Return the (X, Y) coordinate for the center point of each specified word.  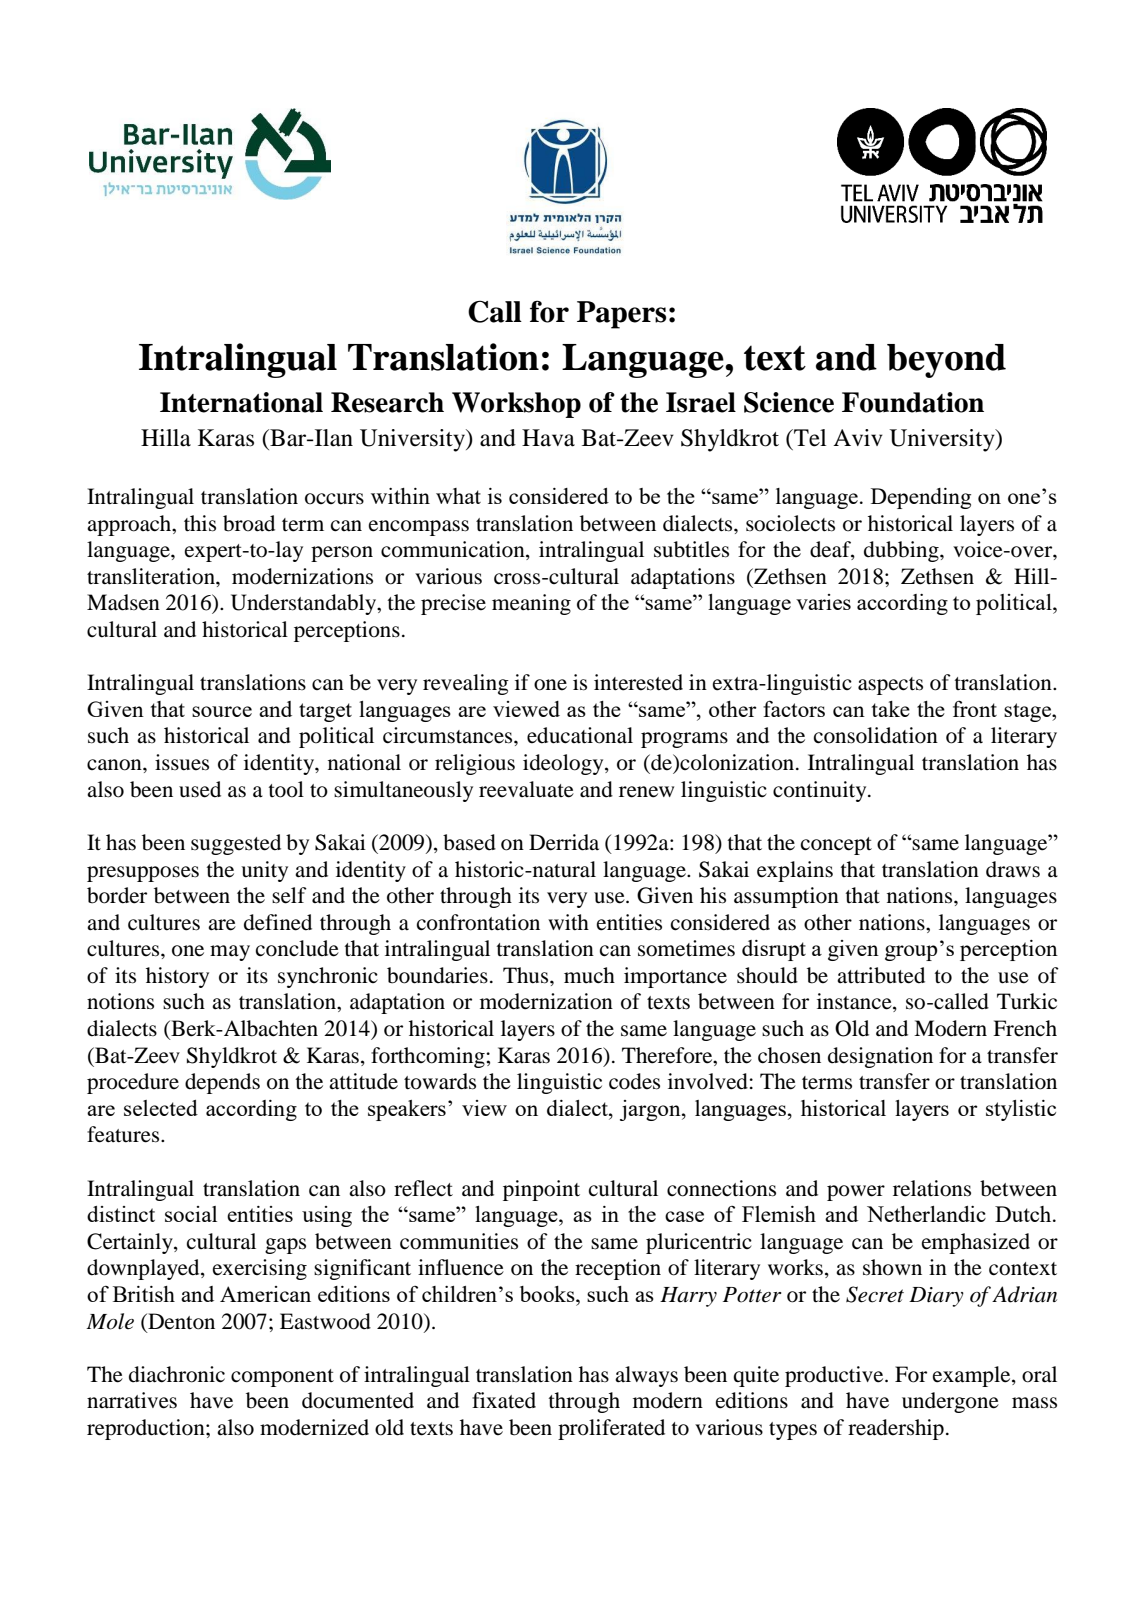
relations (932, 1188)
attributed (881, 975)
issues (182, 762)
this (200, 523)
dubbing (902, 551)
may (230, 953)
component (282, 1378)
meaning (531, 604)
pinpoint (541, 1190)
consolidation (876, 735)
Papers (621, 315)
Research (387, 402)
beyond (946, 361)
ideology (564, 764)
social (191, 1214)
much (589, 975)
